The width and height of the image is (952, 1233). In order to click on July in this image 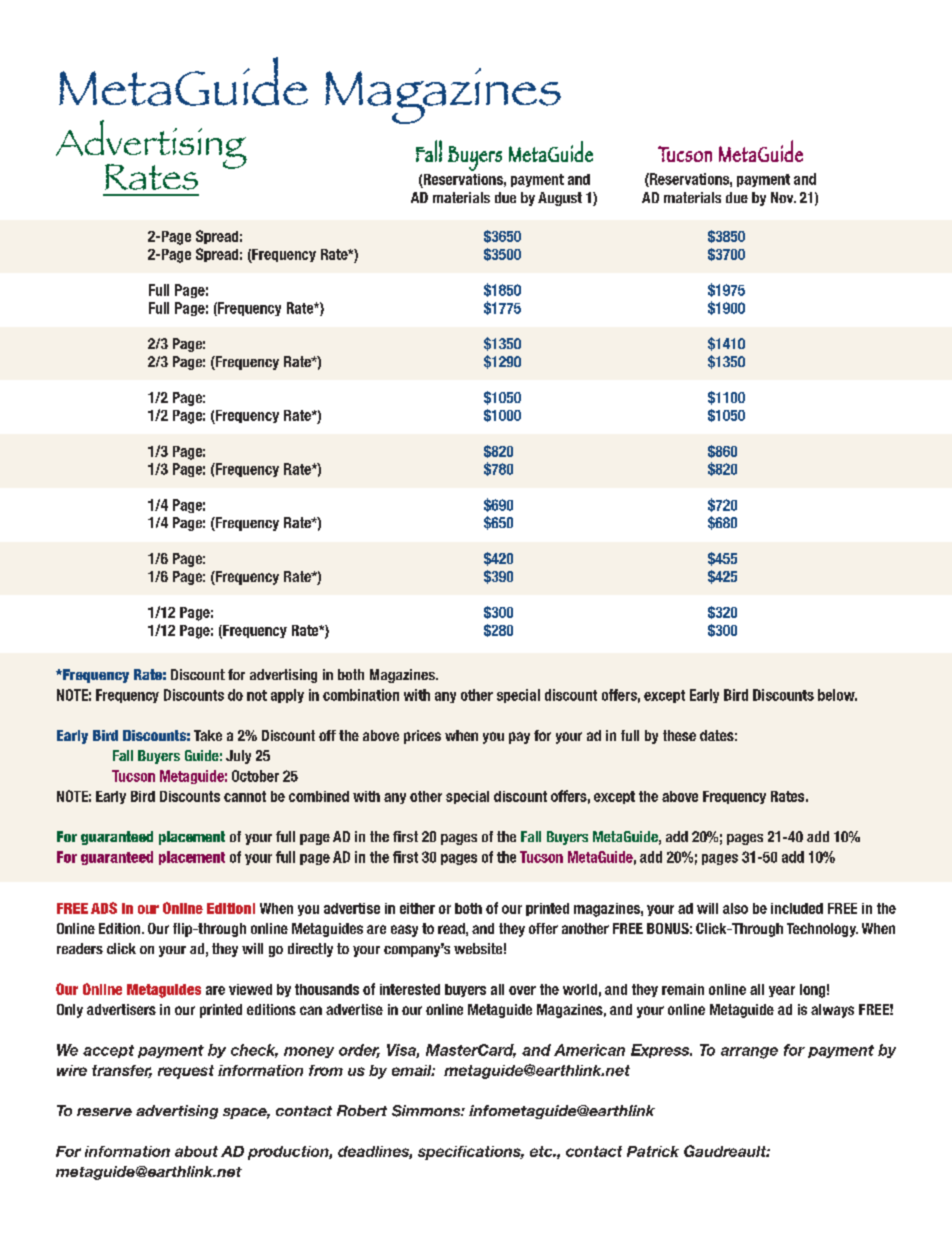, I will do `click(238, 757)`.
